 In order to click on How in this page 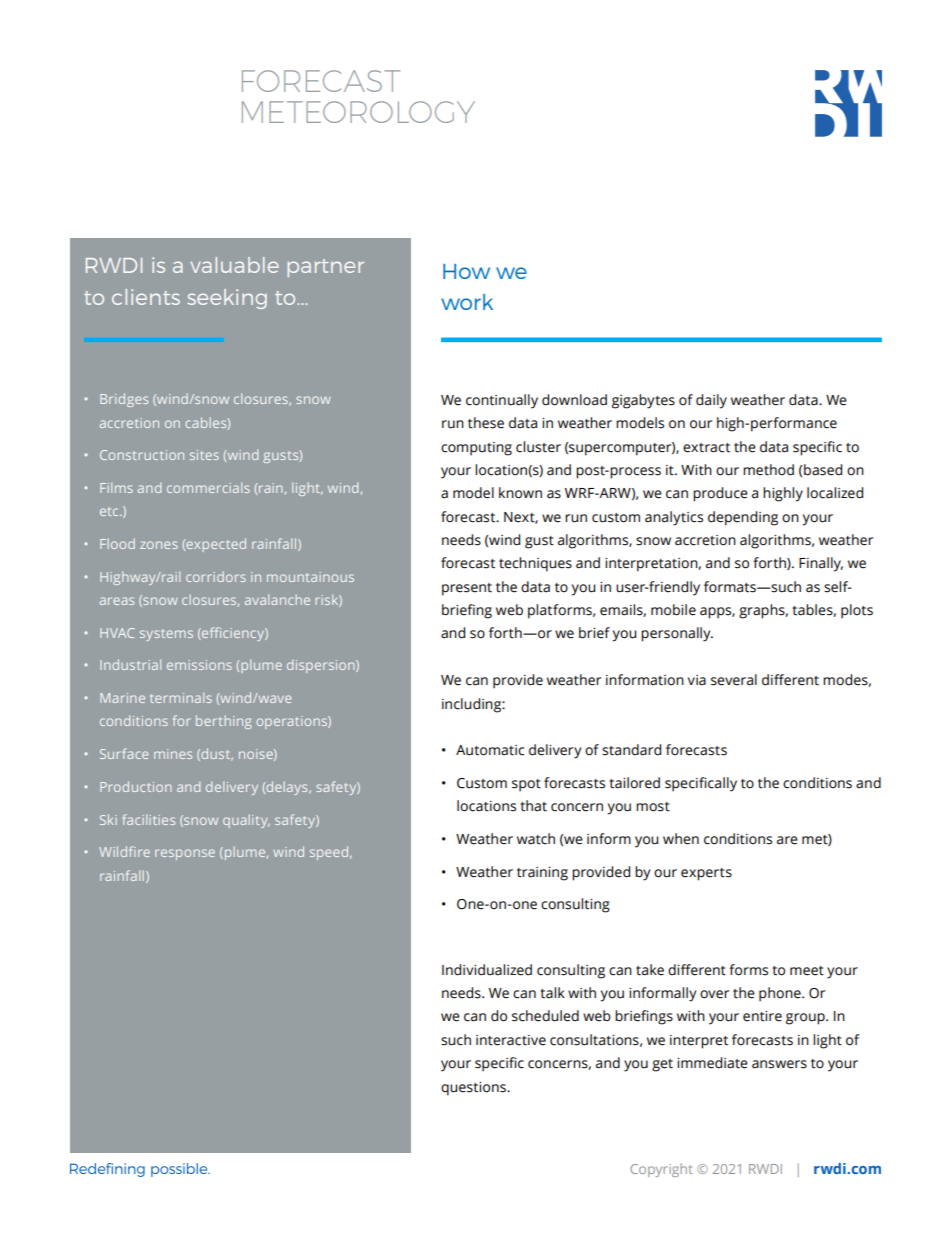, I will do `click(466, 271)`.
